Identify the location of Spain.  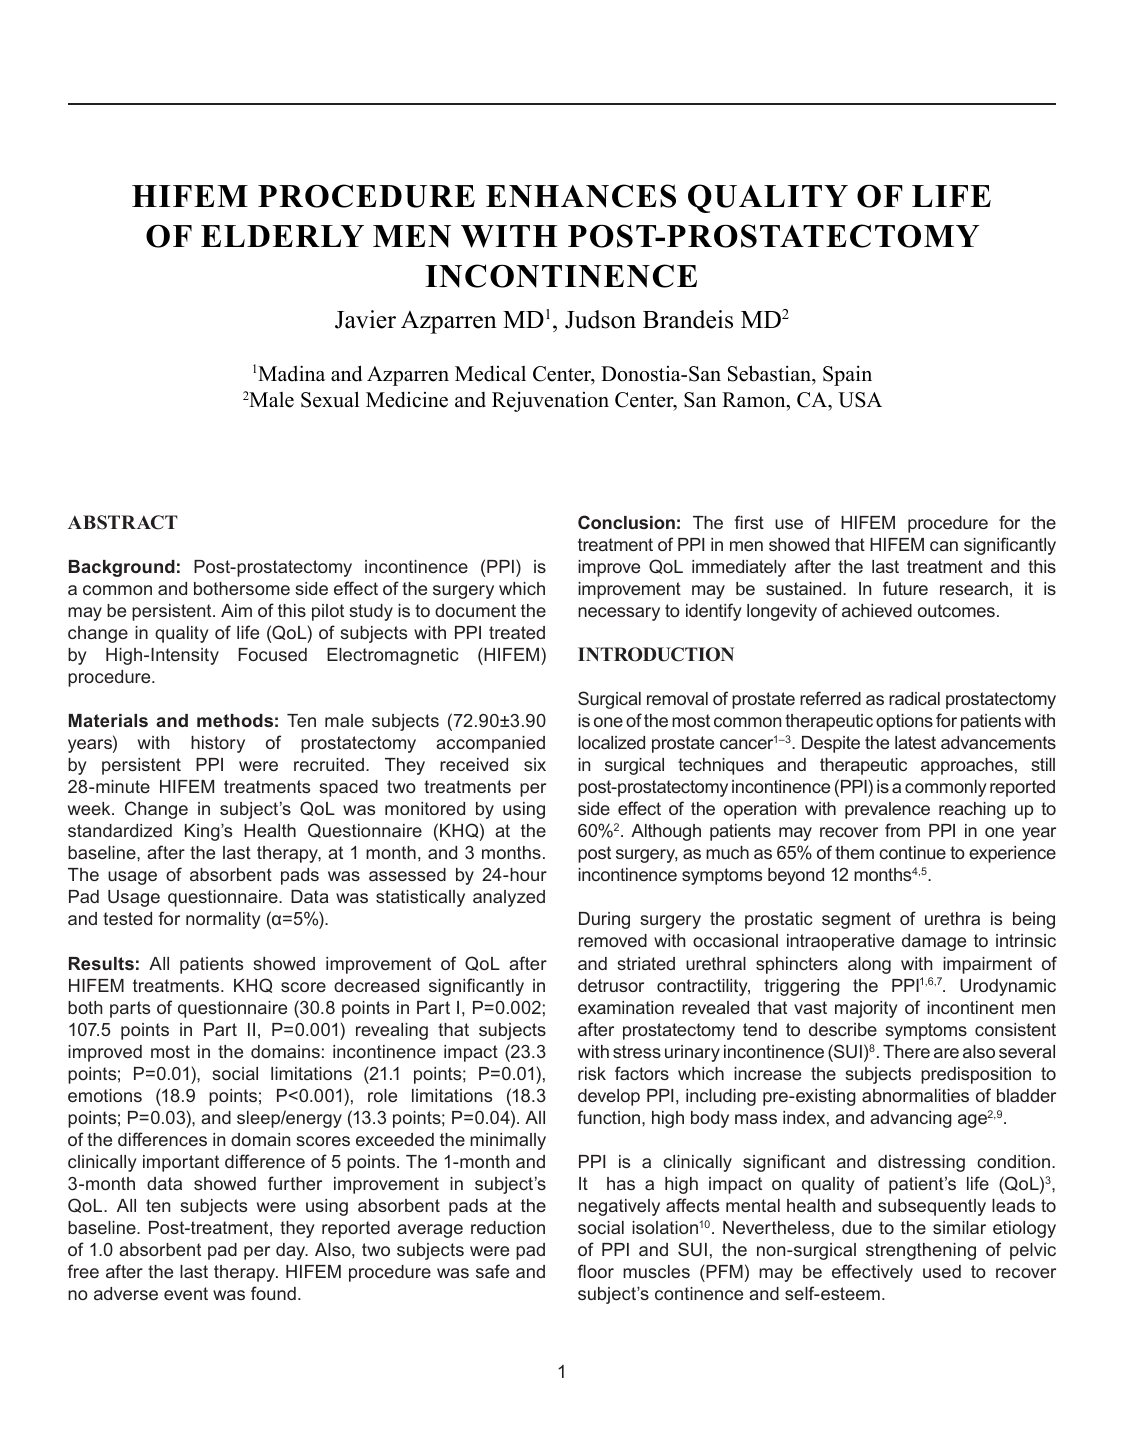
(847, 375).
